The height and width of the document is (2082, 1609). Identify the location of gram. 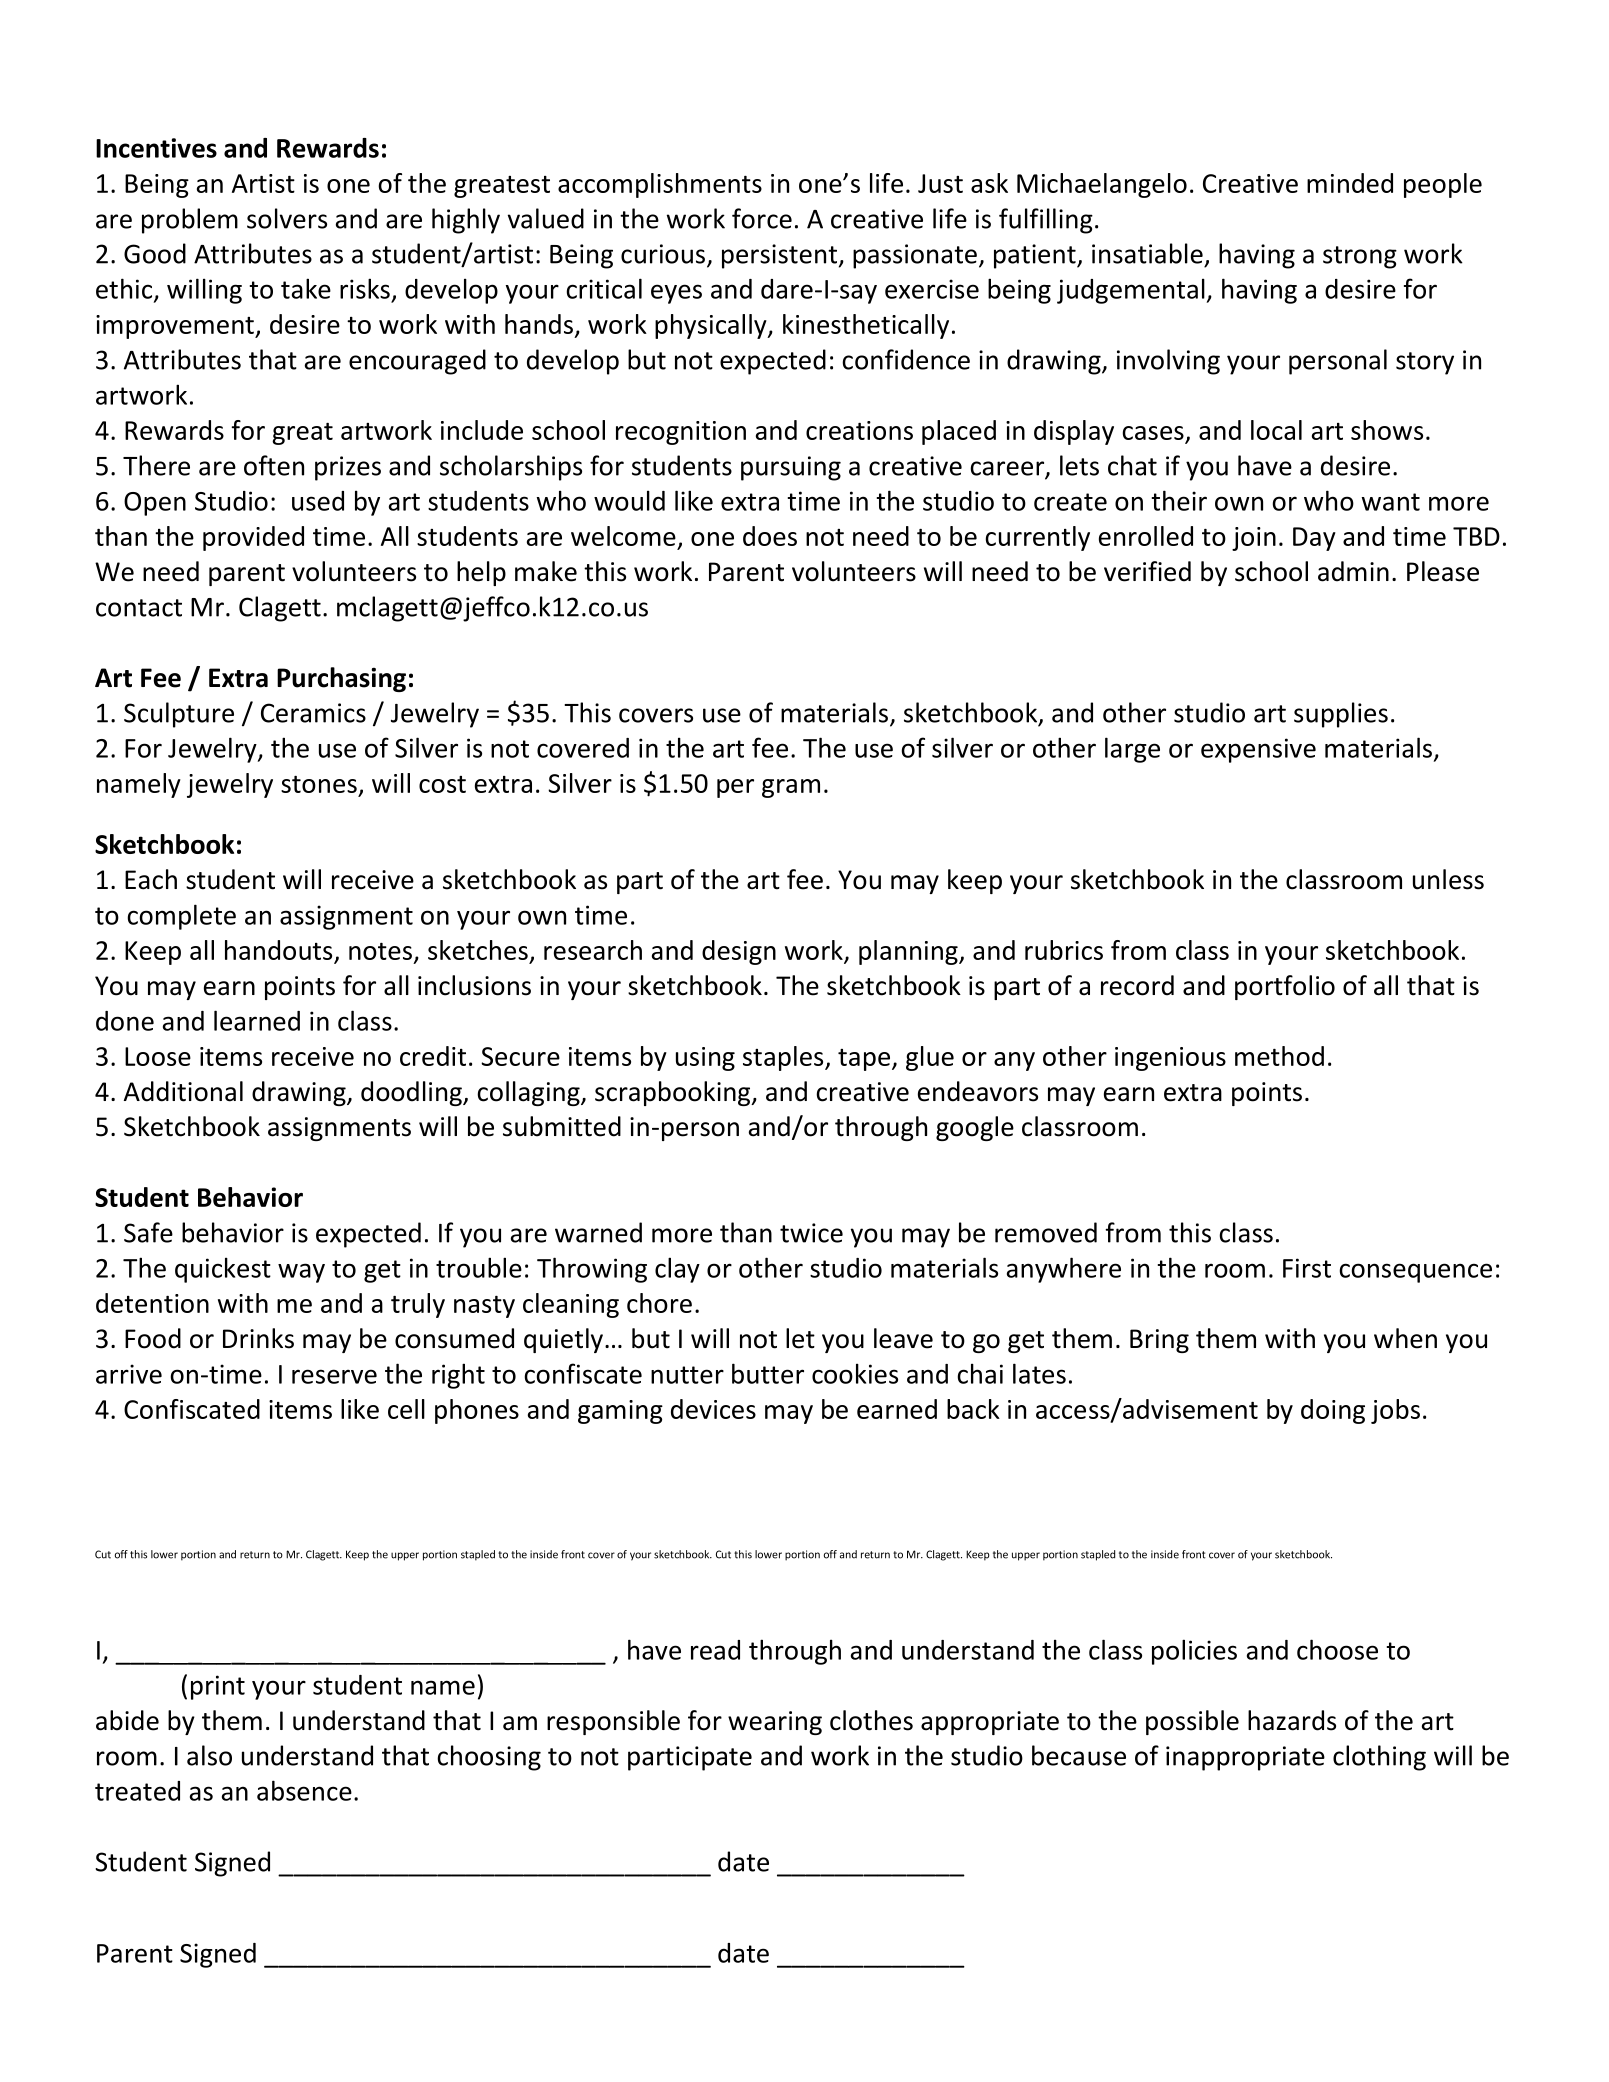
(791, 788).
